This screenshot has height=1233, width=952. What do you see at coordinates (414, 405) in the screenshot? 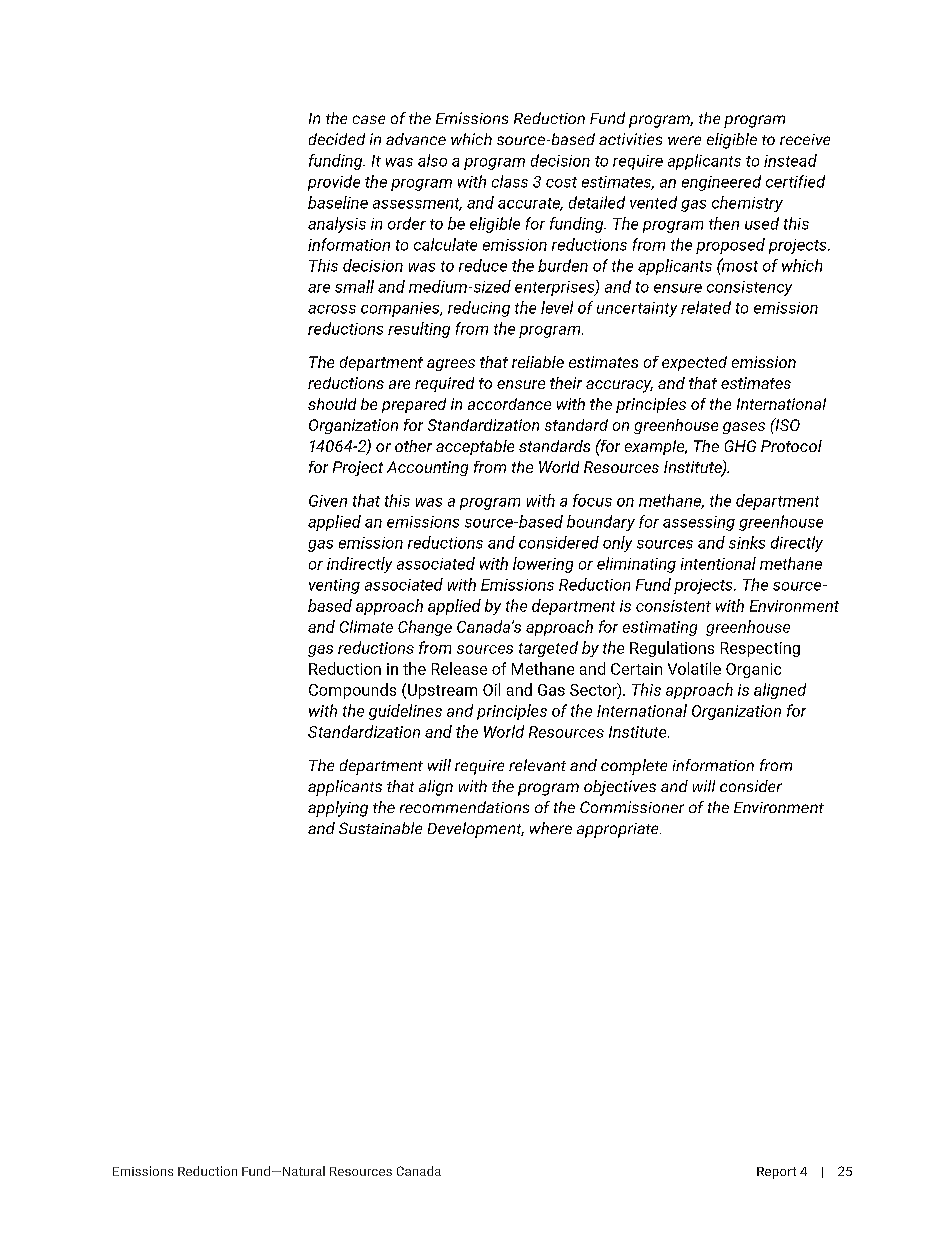
I see `prepared` at bounding box center [414, 405].
